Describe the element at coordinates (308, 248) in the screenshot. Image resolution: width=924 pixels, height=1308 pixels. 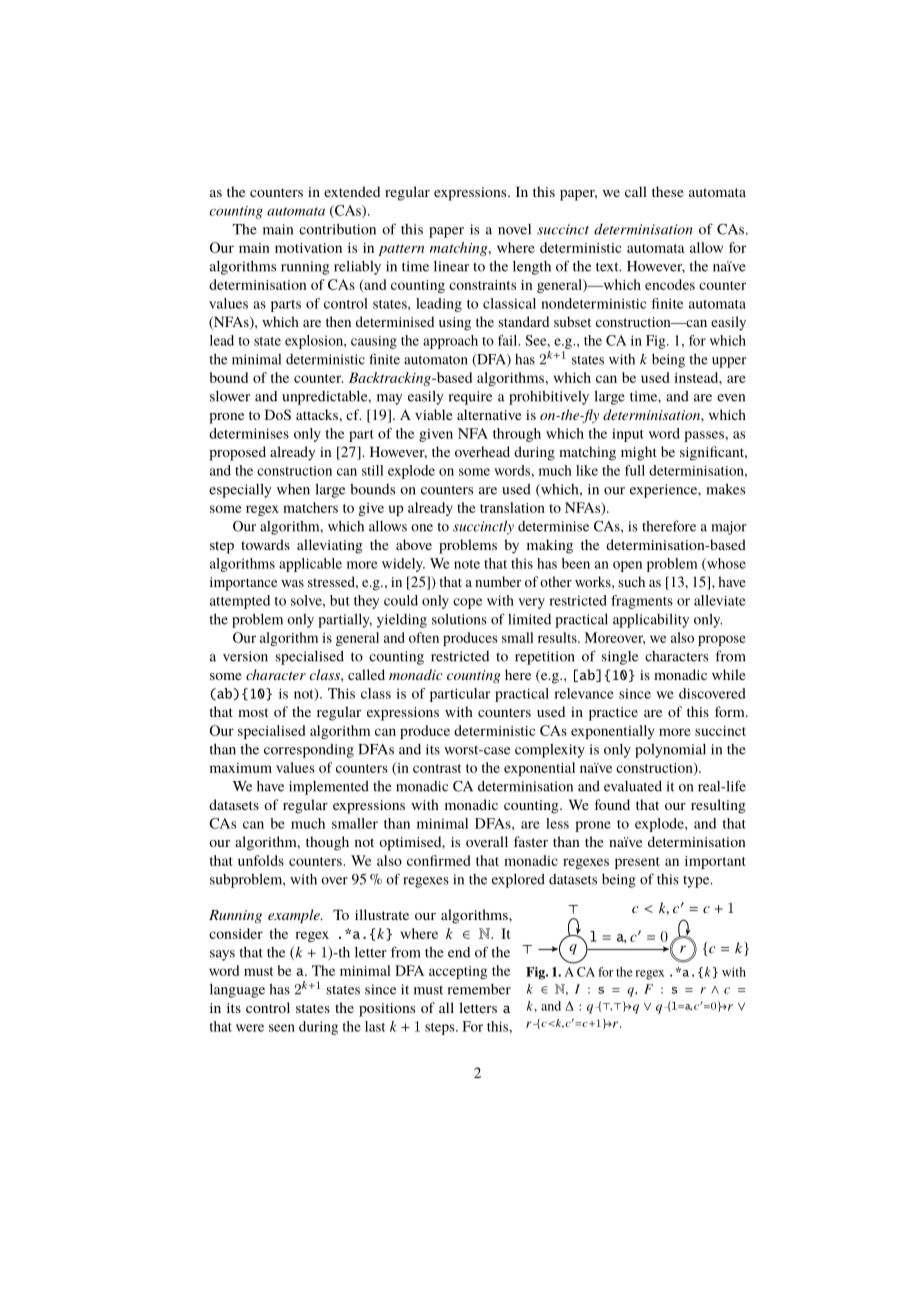
I see `motivation` at that location.
